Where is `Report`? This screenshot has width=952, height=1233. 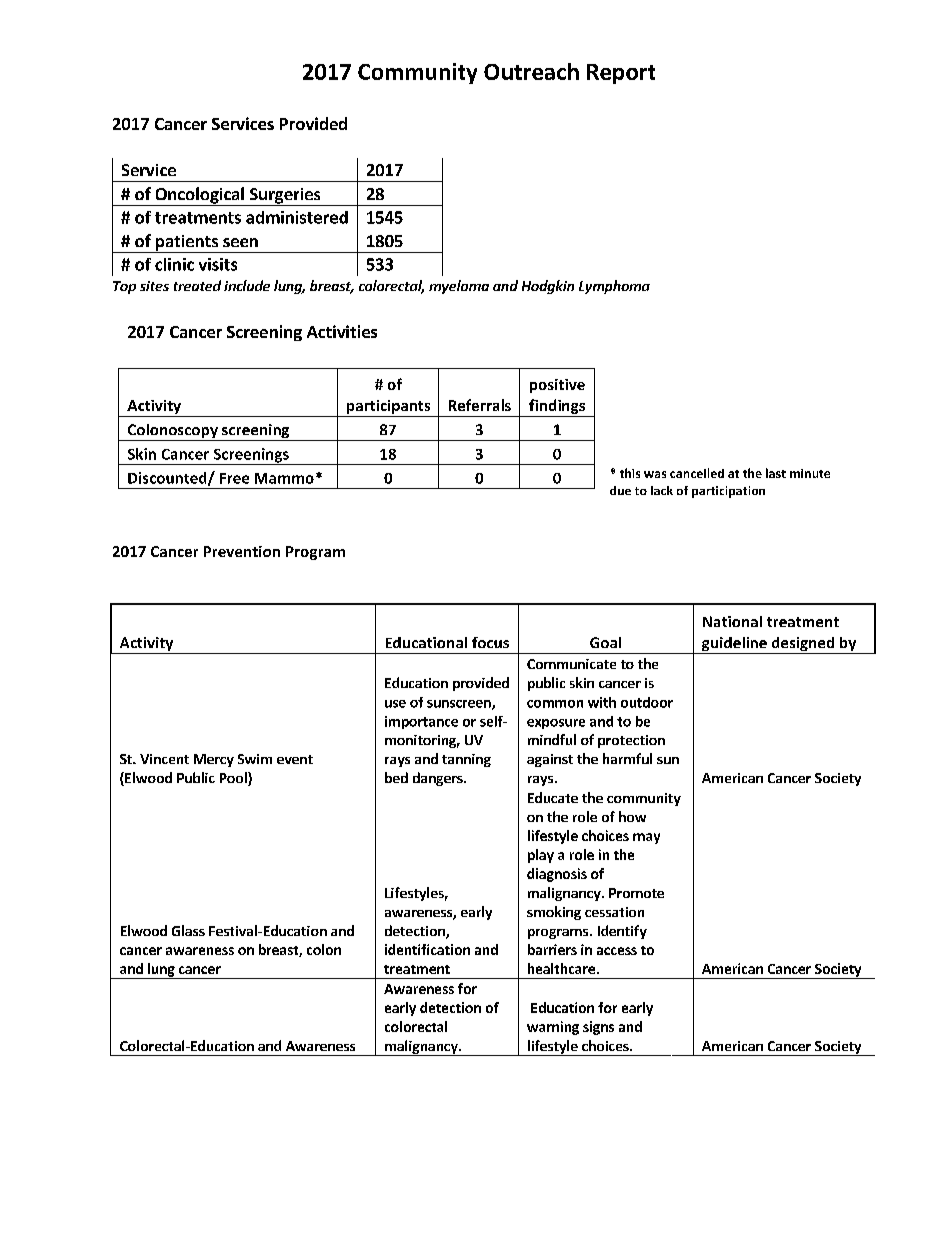
Report is located at coordinates (621, 74).
